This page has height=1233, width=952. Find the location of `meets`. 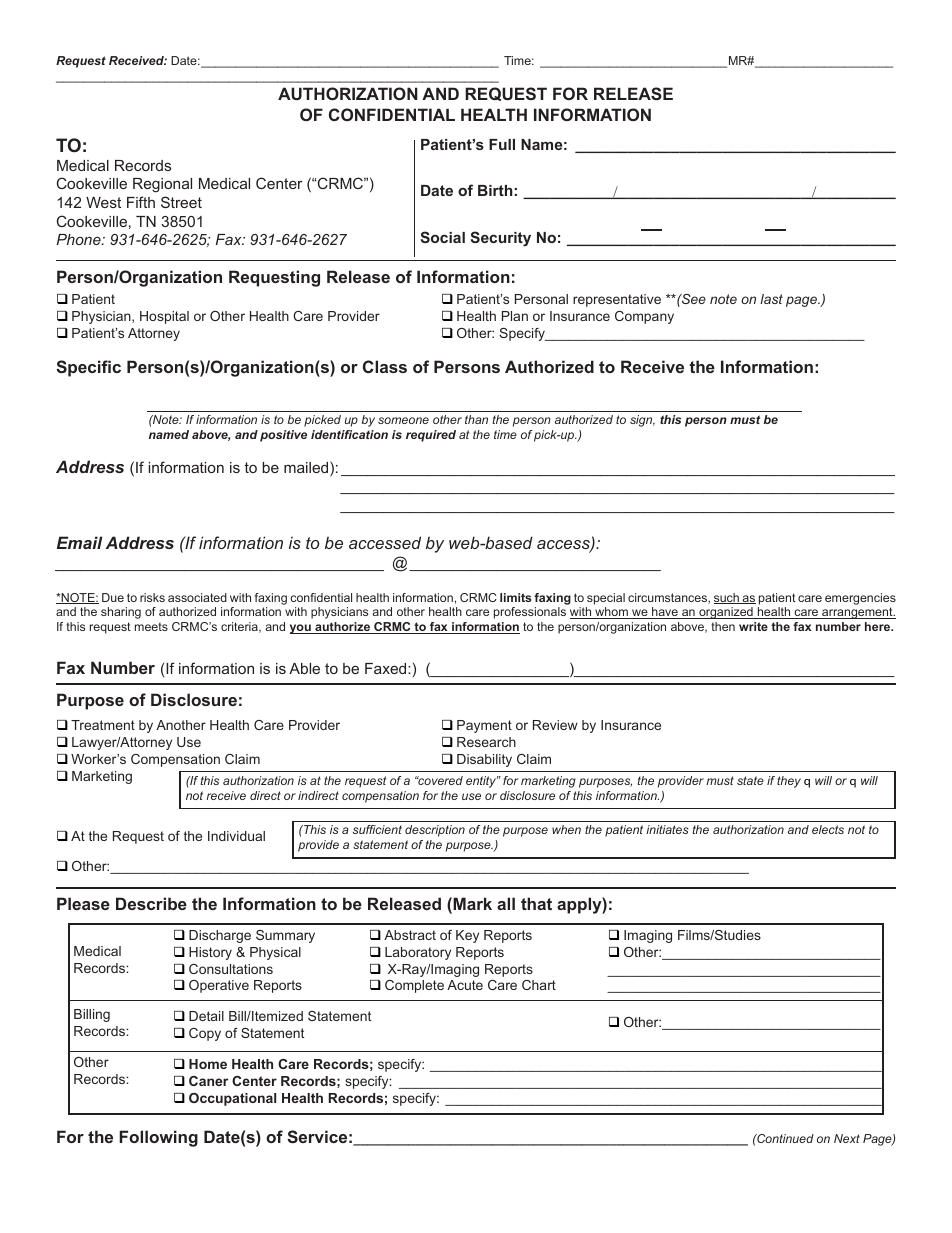

meets is located at coordinates (151, 627).
